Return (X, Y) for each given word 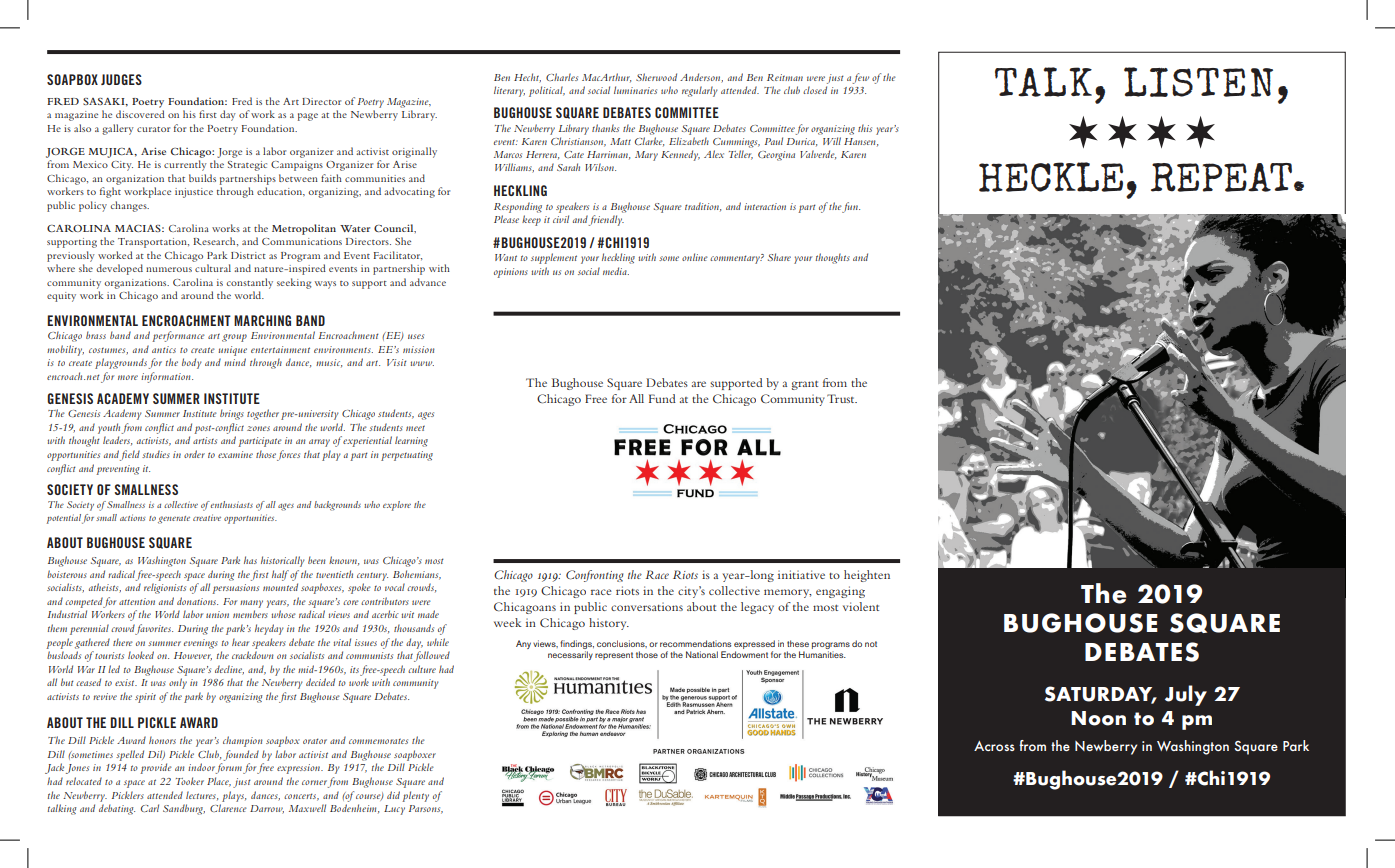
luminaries (635, 90)
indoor (202, 768)
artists (205, 440)
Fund (662, 398)
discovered (140, 114)
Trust (842, 398)
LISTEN (1198, 82)
